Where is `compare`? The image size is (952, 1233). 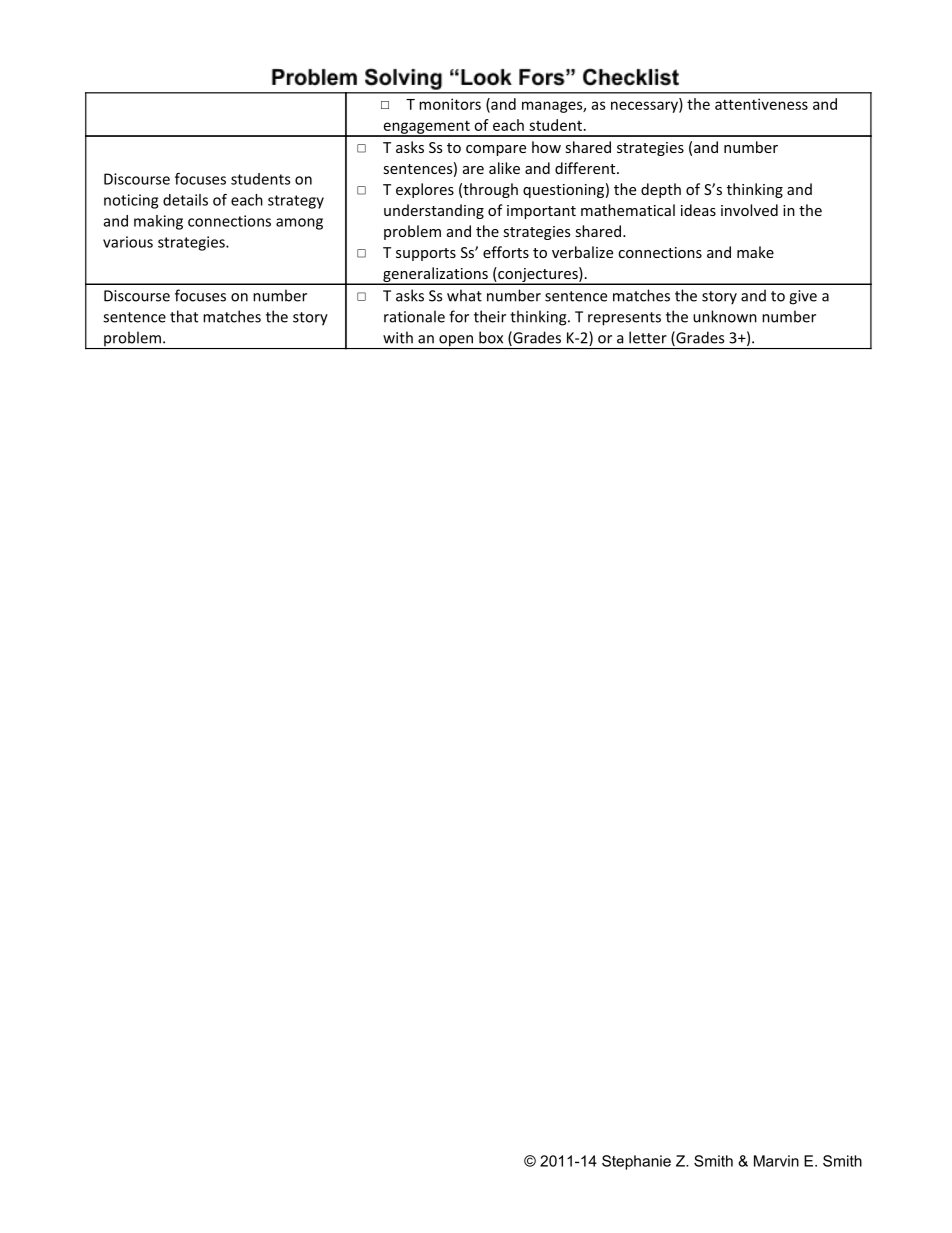
compare is located at coordinates (496, 150).
